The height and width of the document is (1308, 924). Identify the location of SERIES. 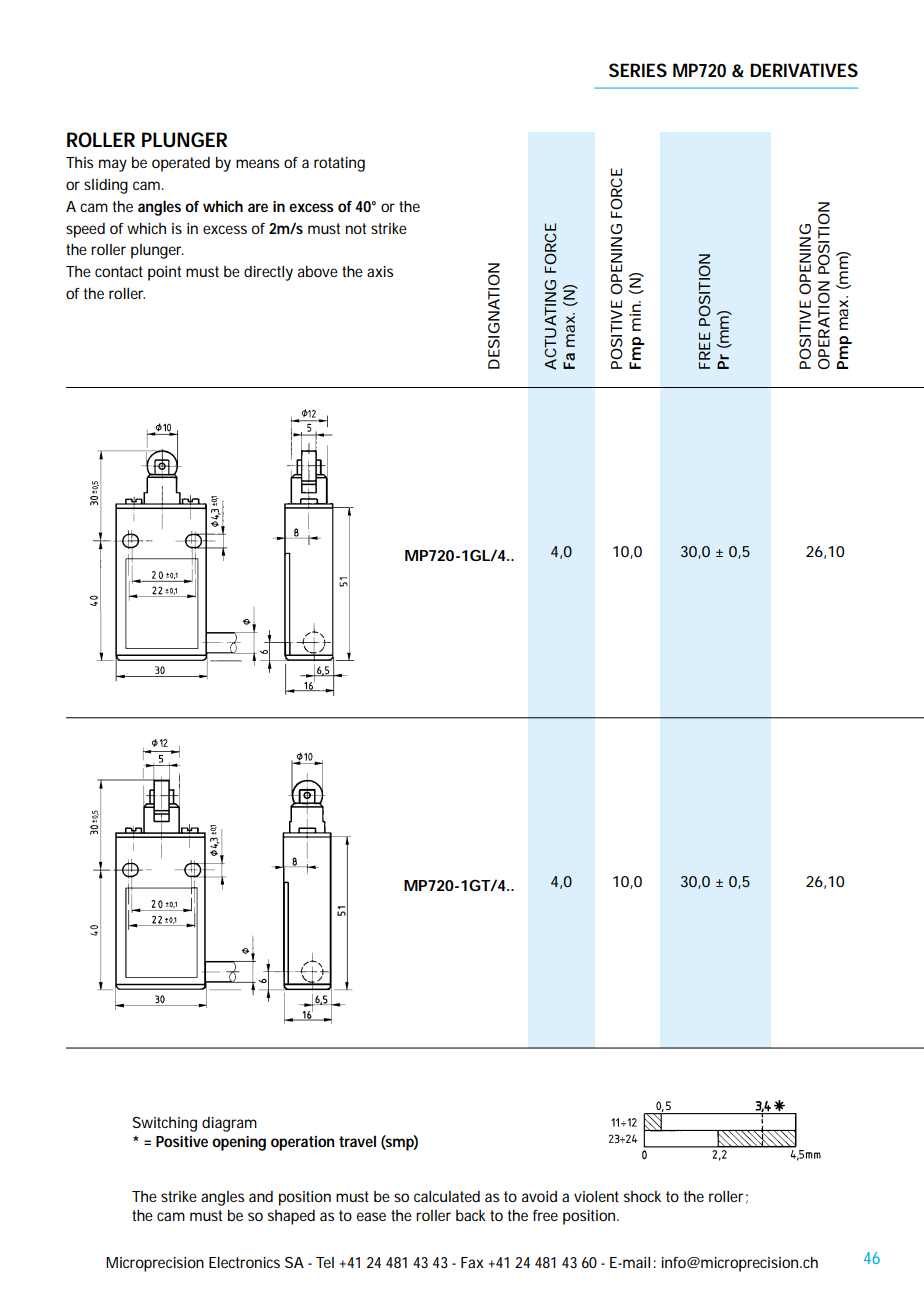
(638, 70).
